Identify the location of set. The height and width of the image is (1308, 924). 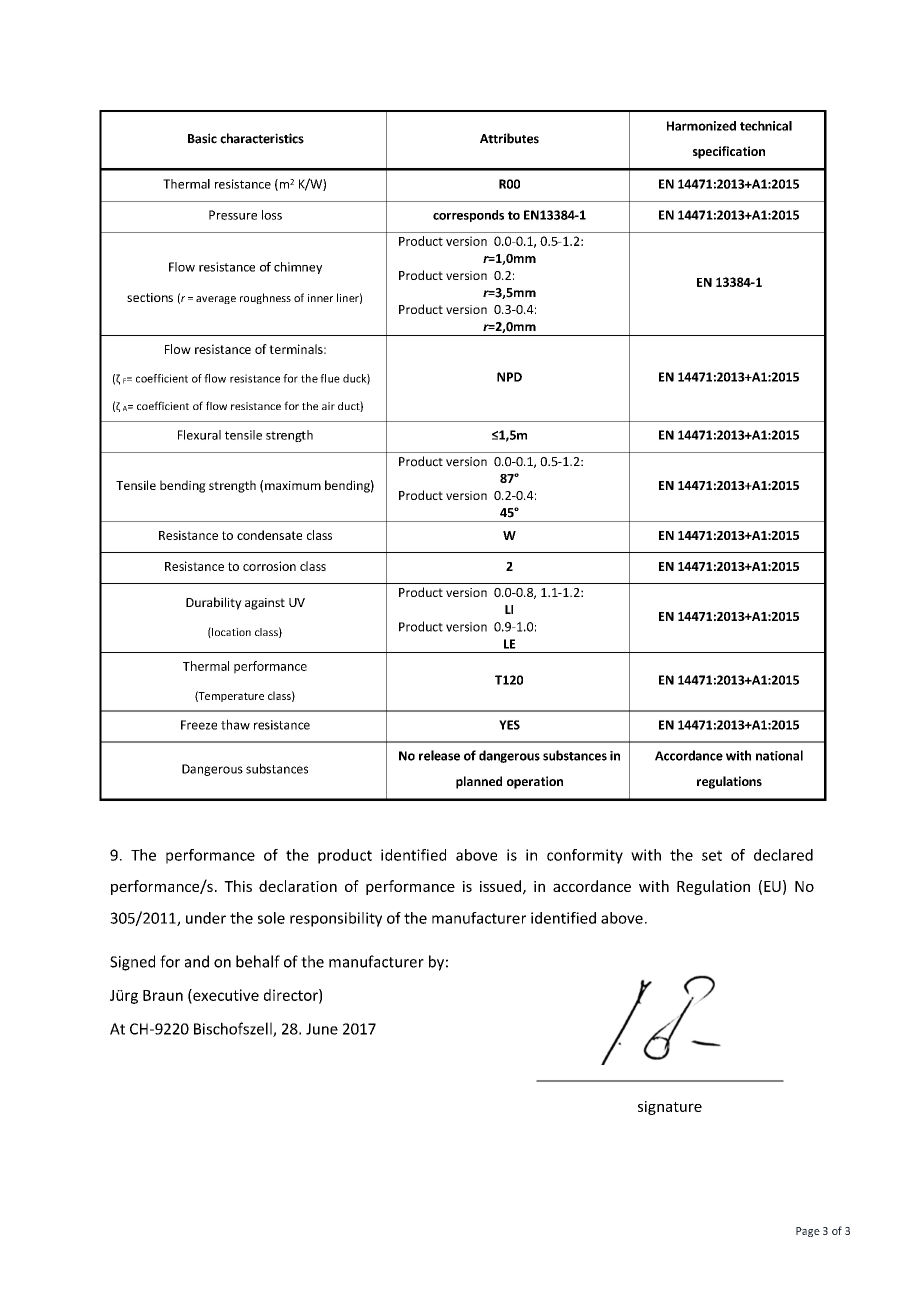
(712, 855).
